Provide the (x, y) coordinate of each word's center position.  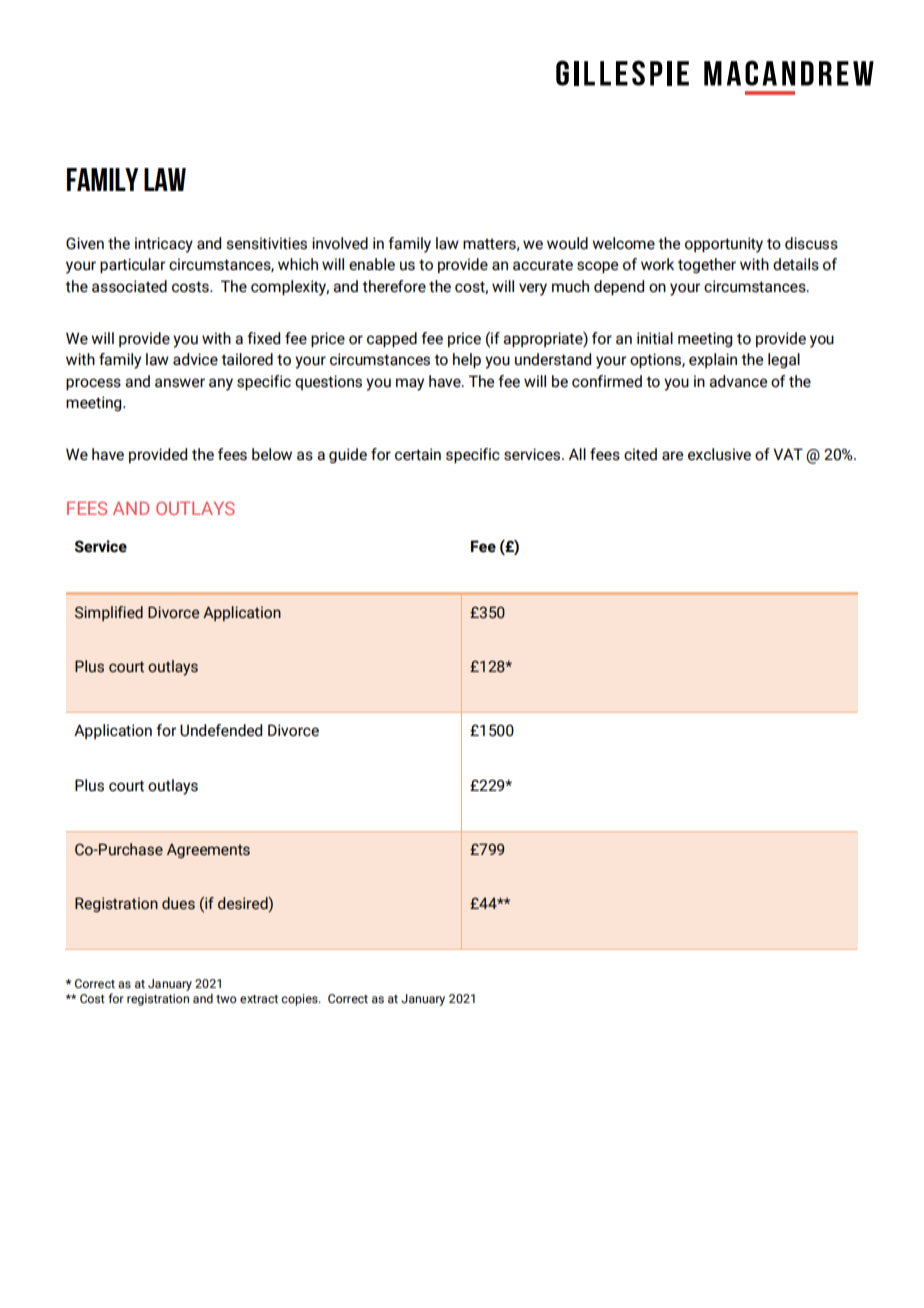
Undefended (221, 730)
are (672, 456)
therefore (394, 286)
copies (300, 1000)
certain (418, 454)
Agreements (208, 850)
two (226, 999)
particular (132, 266)
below (272, 454)
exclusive (719, 454)
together (707, 265)
